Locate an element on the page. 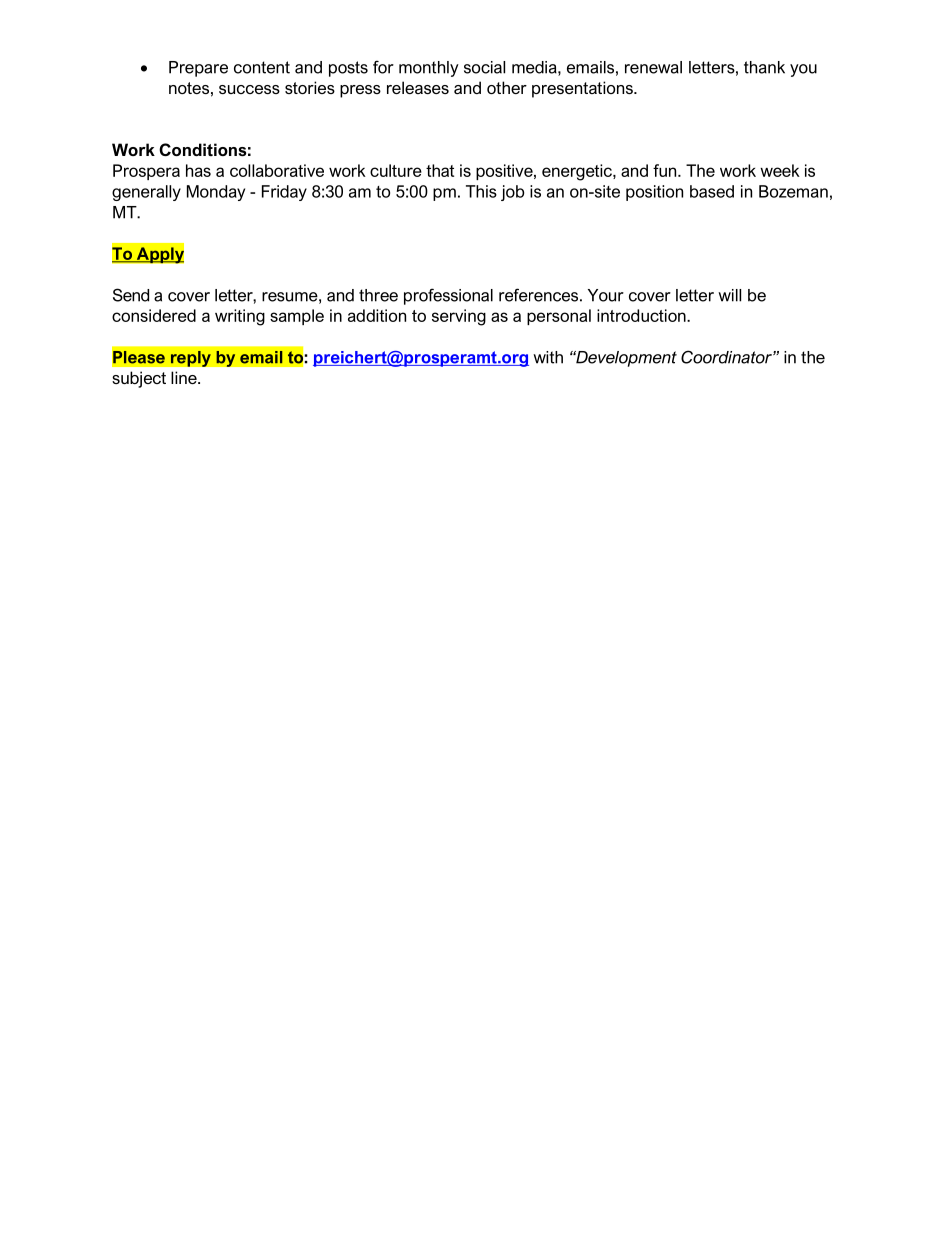  Monday is located at coordinates (216, 193).
